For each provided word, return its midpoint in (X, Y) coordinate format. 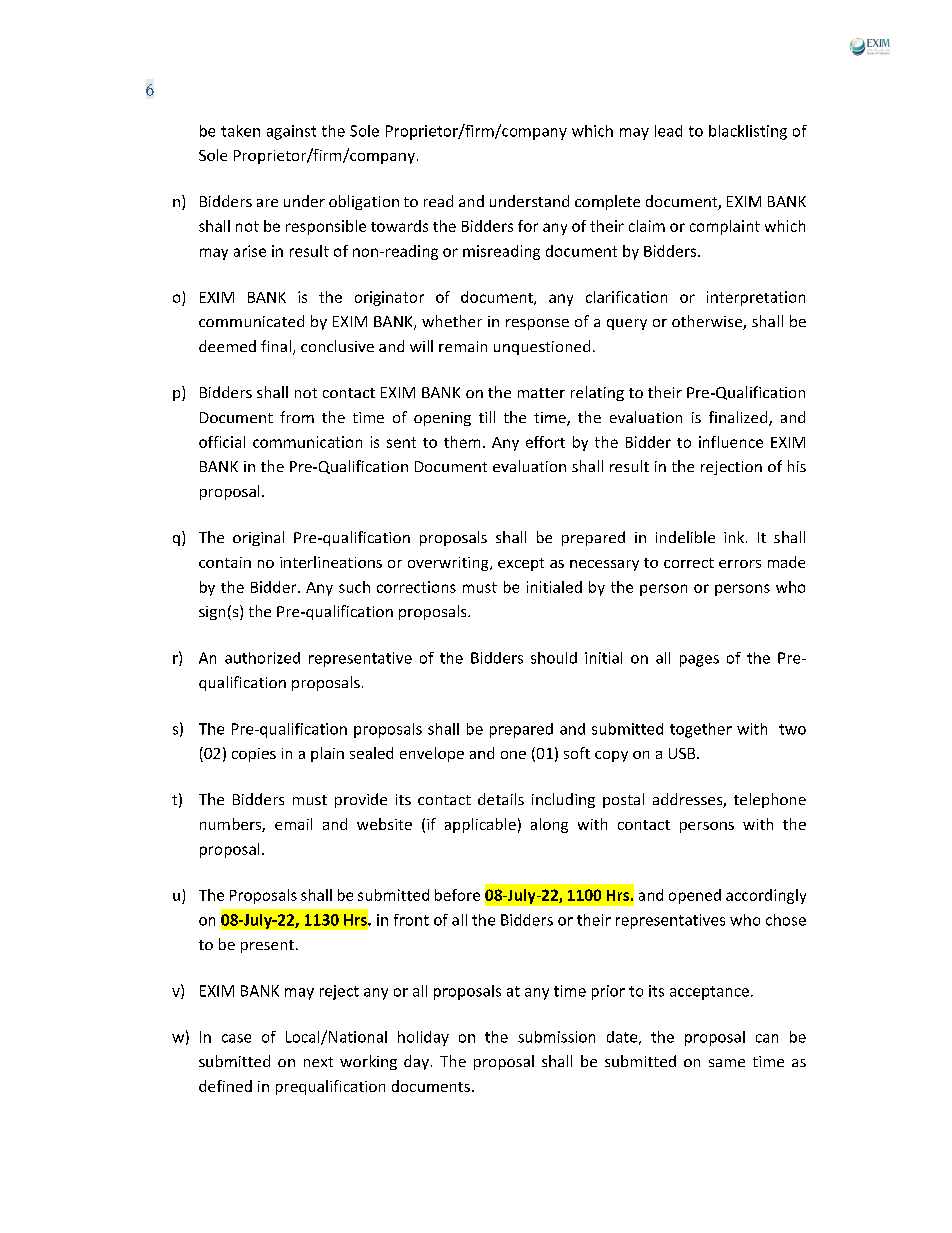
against (291, 132)
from (297, 417)
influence (731, 442)
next (318, 1062)
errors (740, 564)
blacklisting (748, 132)
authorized (262, 658)
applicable (480, 825)
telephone (770, 800)
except (521, 564)
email (293, 824)
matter (541, 393)
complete (607, 202)
